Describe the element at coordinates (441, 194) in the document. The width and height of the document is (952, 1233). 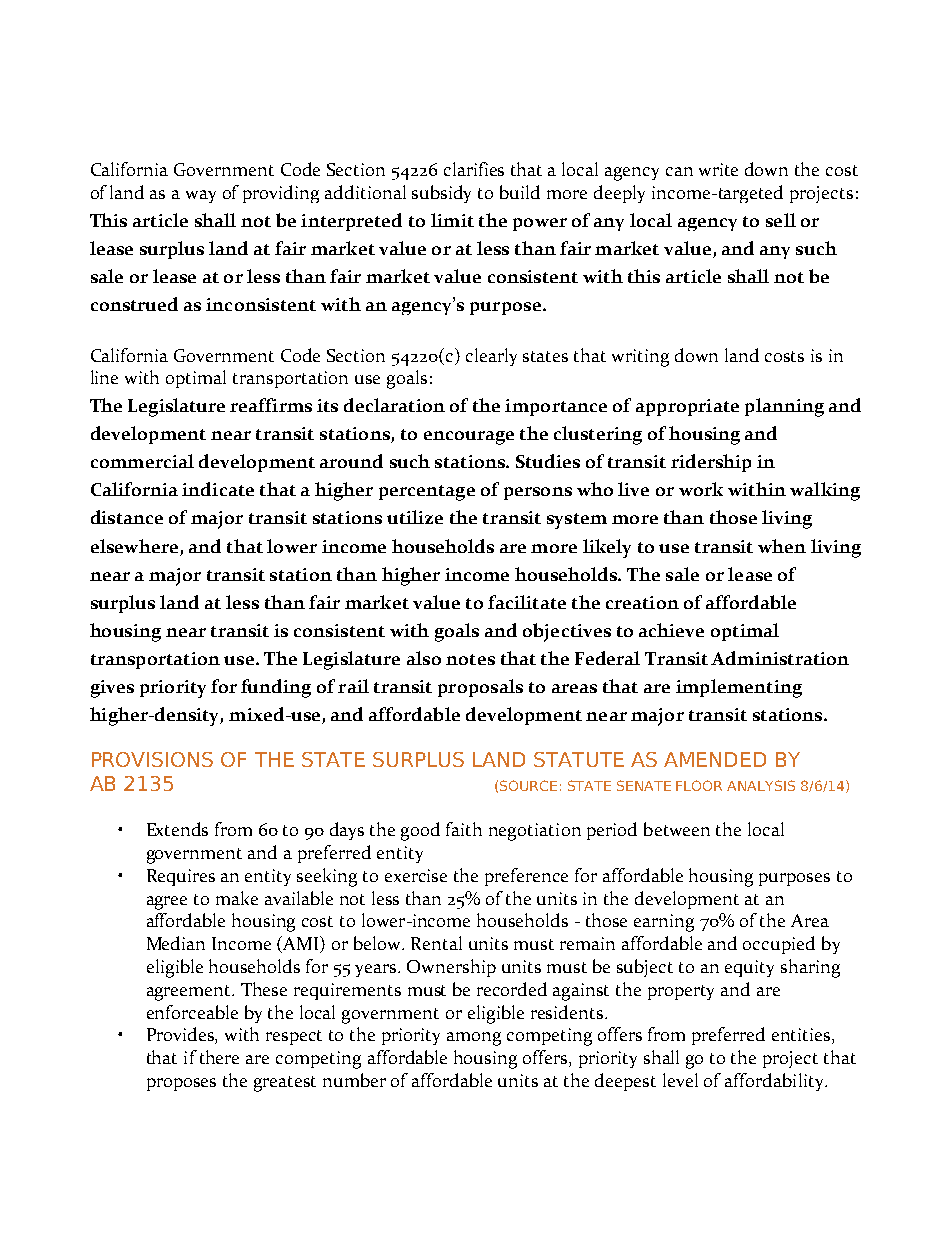
I see `subsidy` at that location.
